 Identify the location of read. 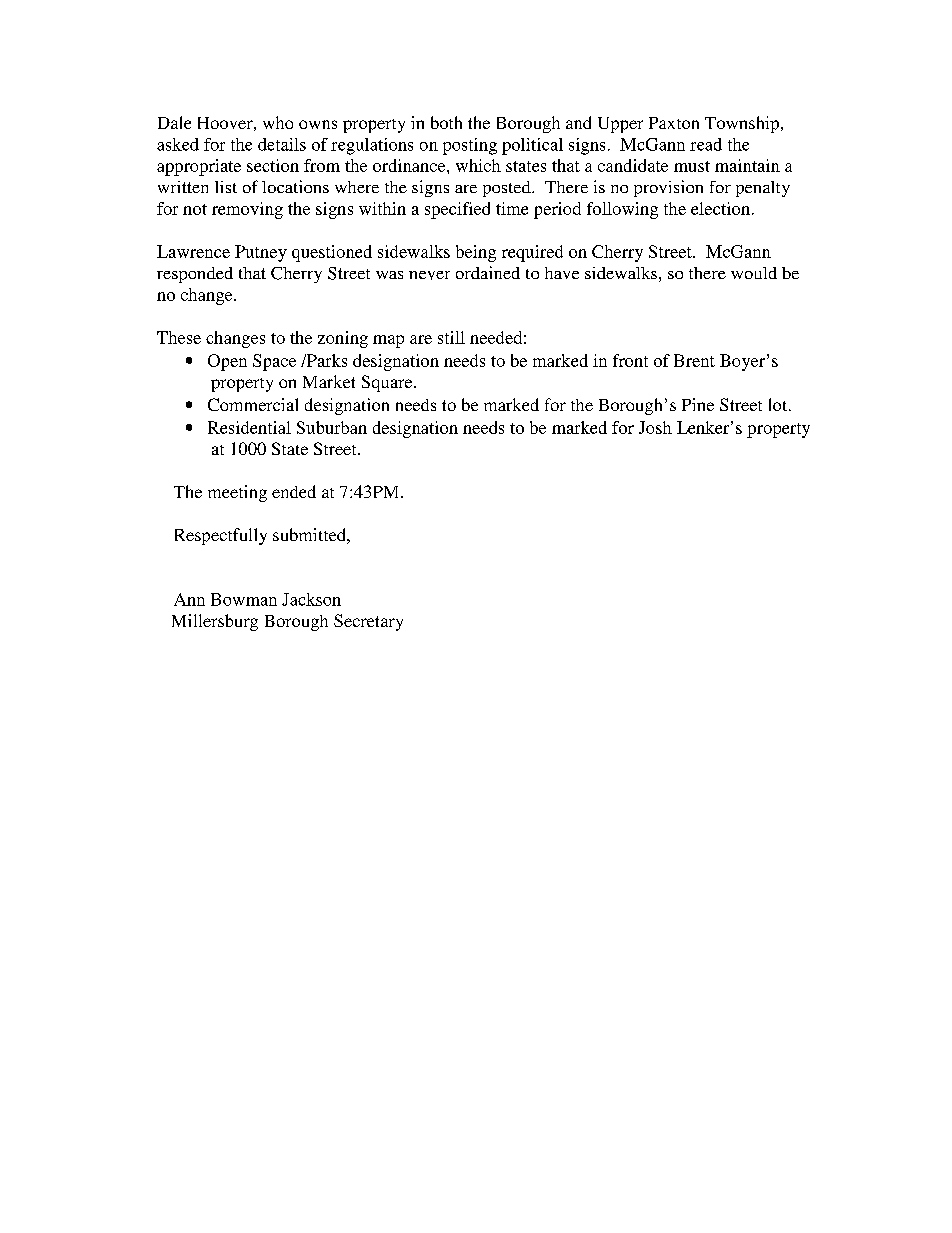
(706, 144).
